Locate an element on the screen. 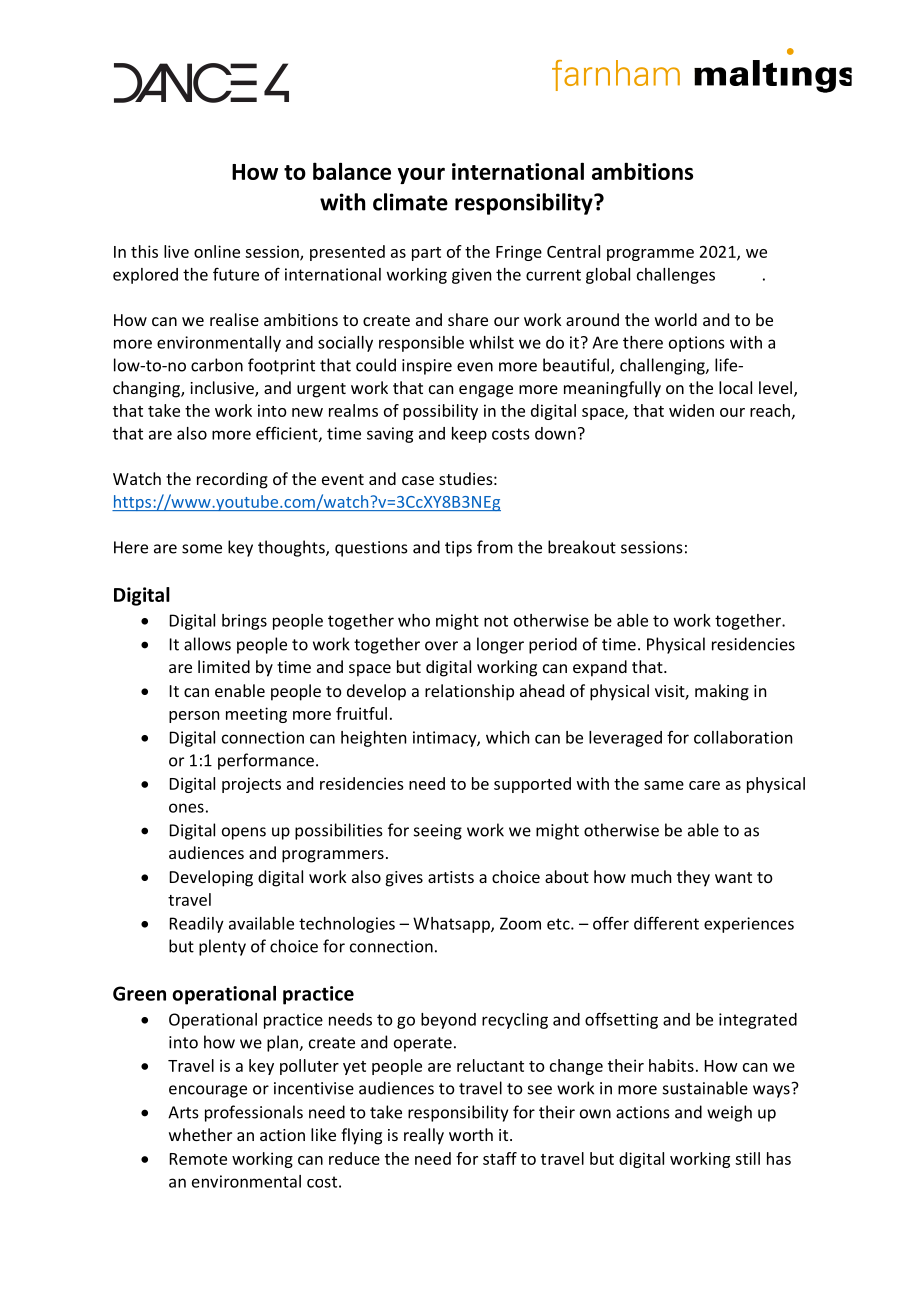 This screenshot has height=1308, width=924. challenges is located at coordinates (676, 276).
